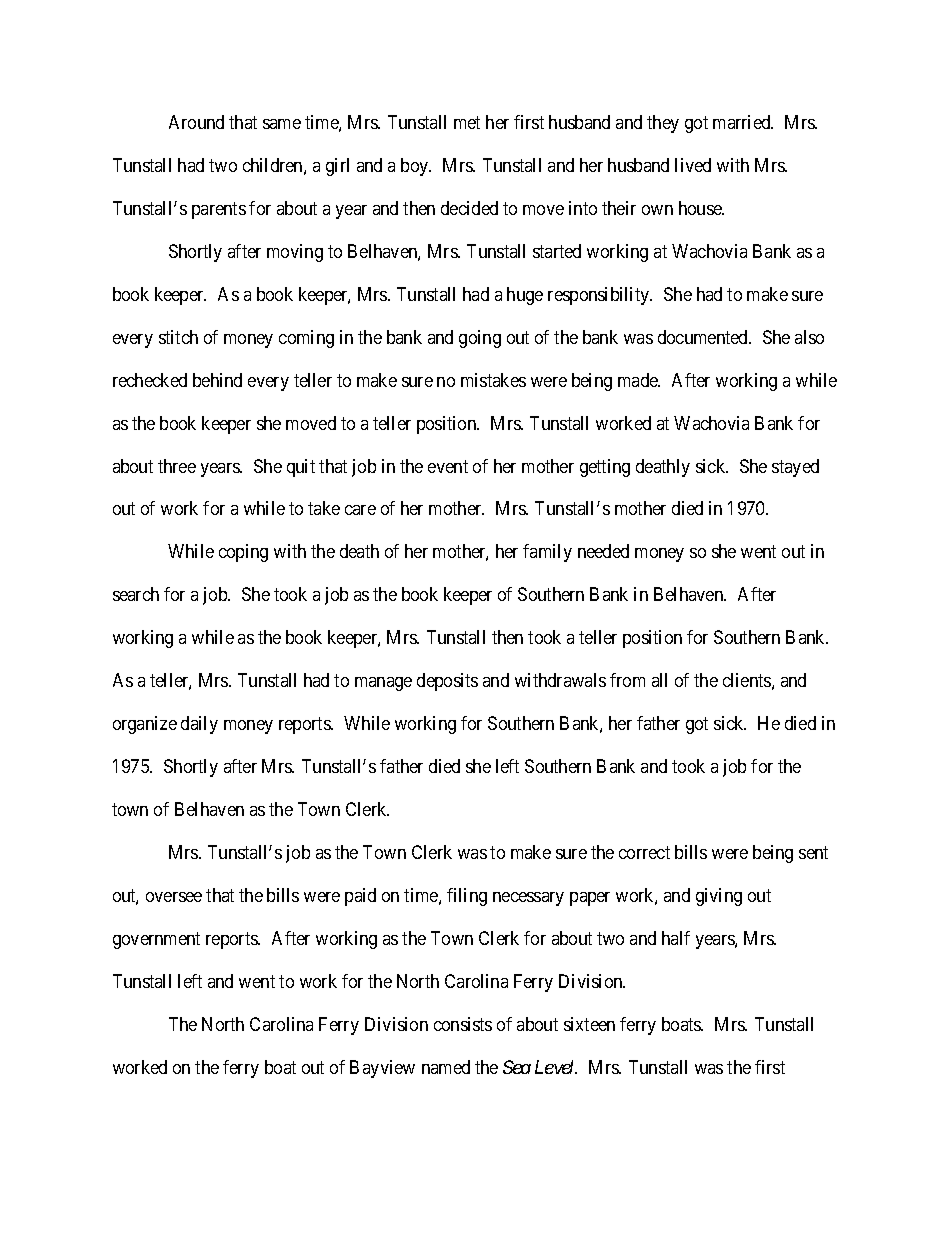 The image size is (952, 1233). Describe the element at coordinates (199, 725) in the document. I see `daily` at that location.
